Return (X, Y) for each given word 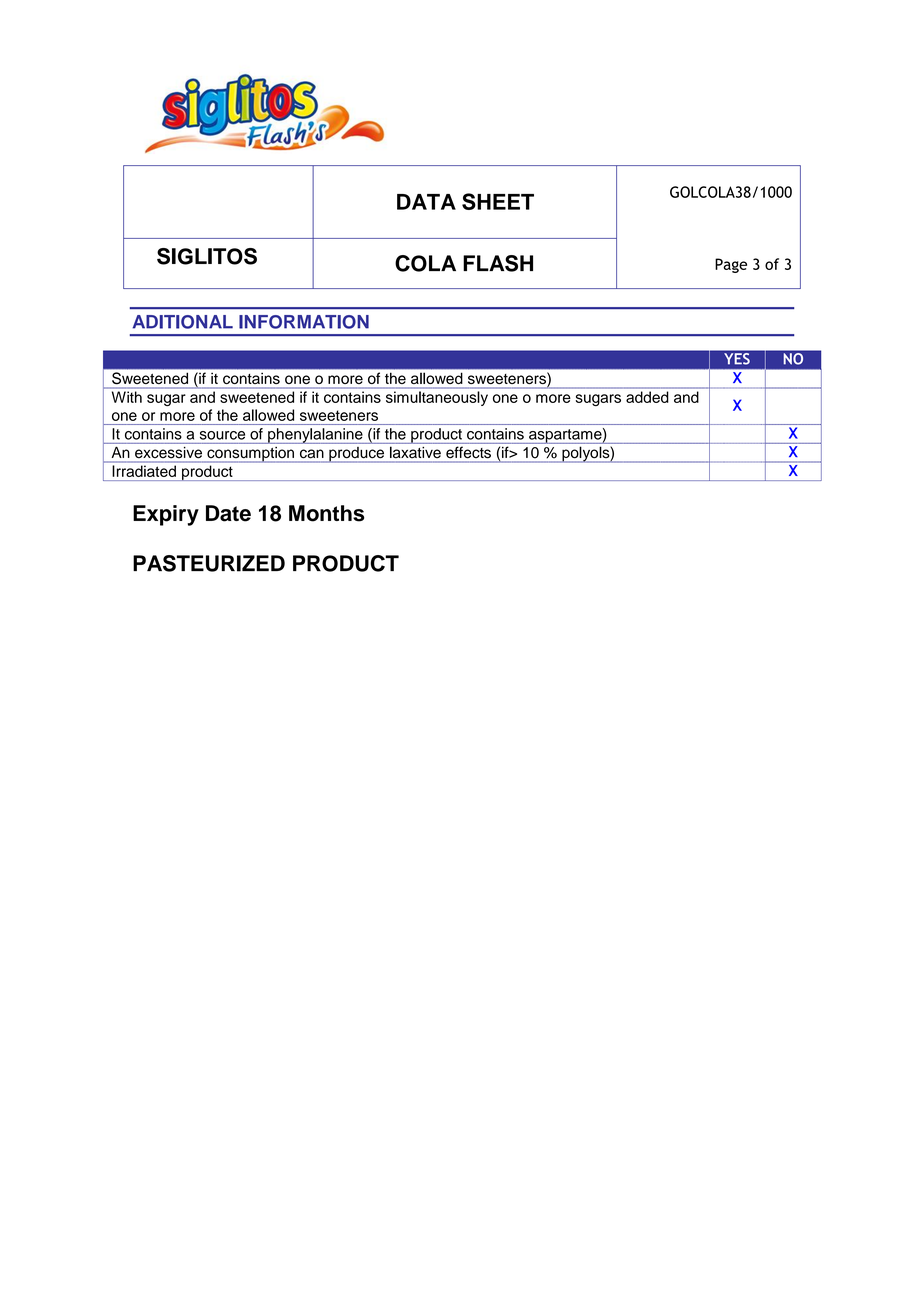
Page (731, 265)
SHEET (498, 201)
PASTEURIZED (209, 563)
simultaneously (437, 398)
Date (228, 513)
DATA (426, 202)
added (647, 397)
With (127, 397)
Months (326, 513)
